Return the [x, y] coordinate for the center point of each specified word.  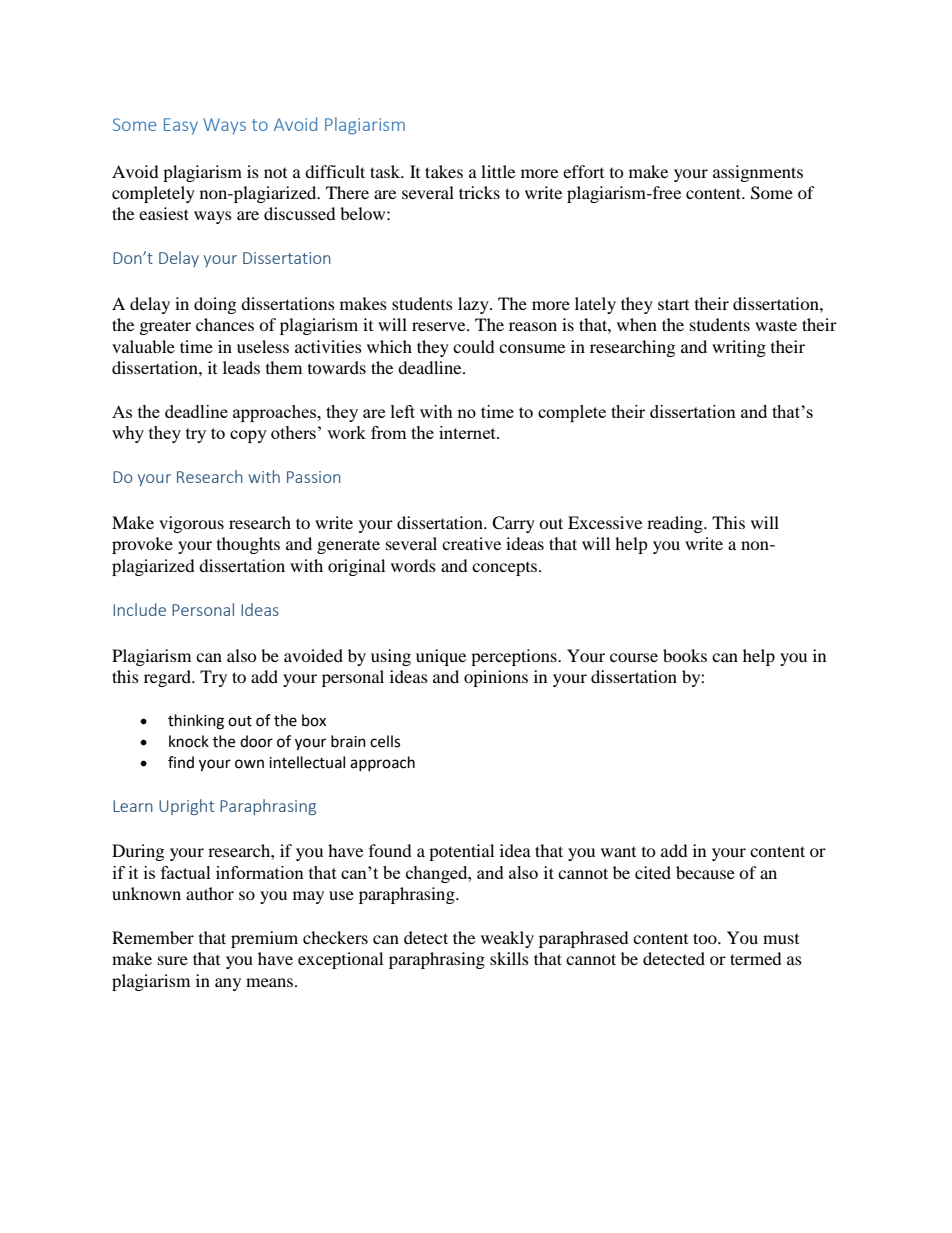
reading [676, 524]
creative [471, 543]
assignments [758, 173]
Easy [181, 126]
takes [444, 171]
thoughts [248, 545]
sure [173, 960]
